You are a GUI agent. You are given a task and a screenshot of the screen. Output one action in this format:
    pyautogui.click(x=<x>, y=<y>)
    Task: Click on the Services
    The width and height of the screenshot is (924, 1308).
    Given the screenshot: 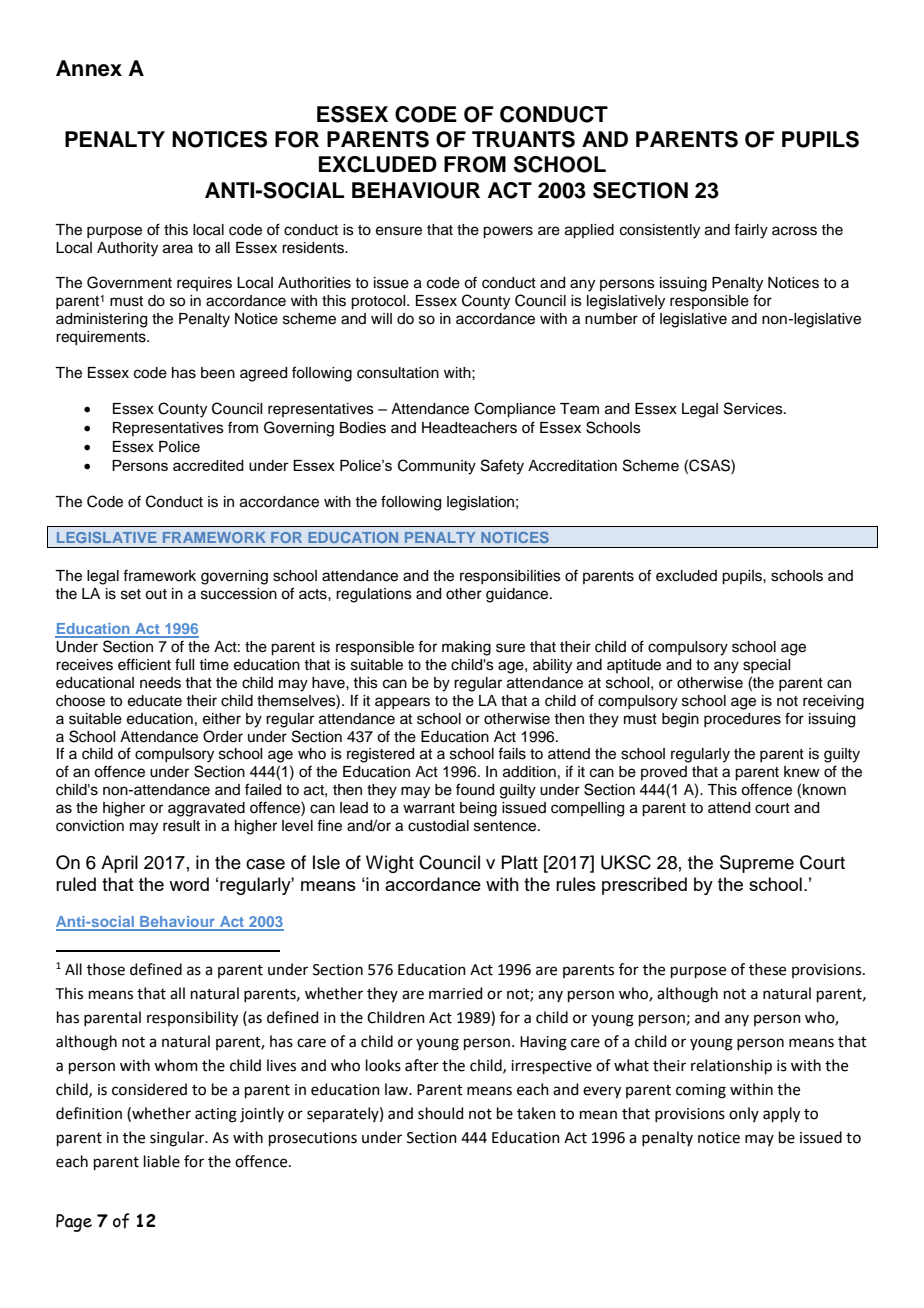 What is the action you would take?
    pyautogui.click(x=754, y=408)
